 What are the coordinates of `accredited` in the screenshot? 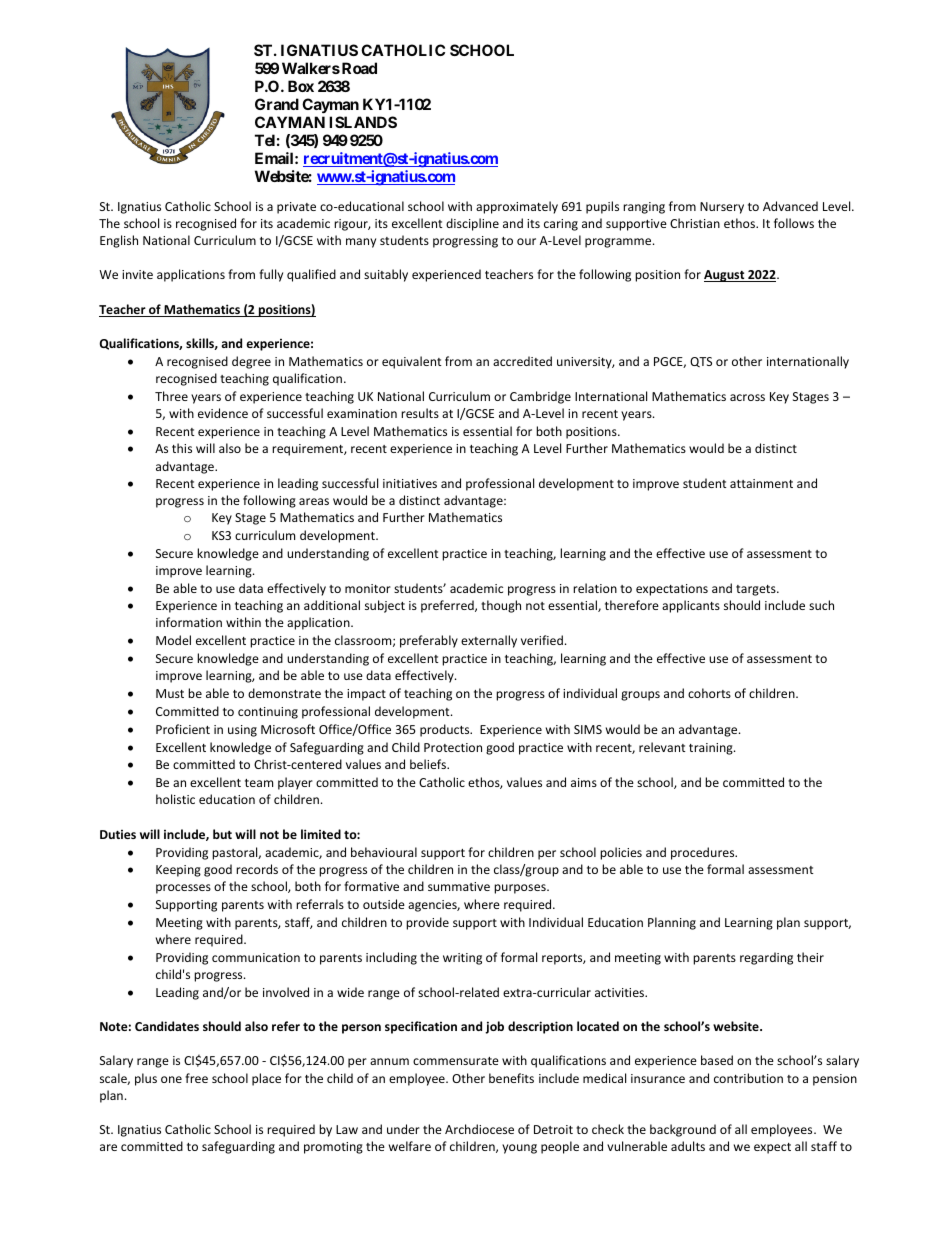 It's located at (522, 361).
